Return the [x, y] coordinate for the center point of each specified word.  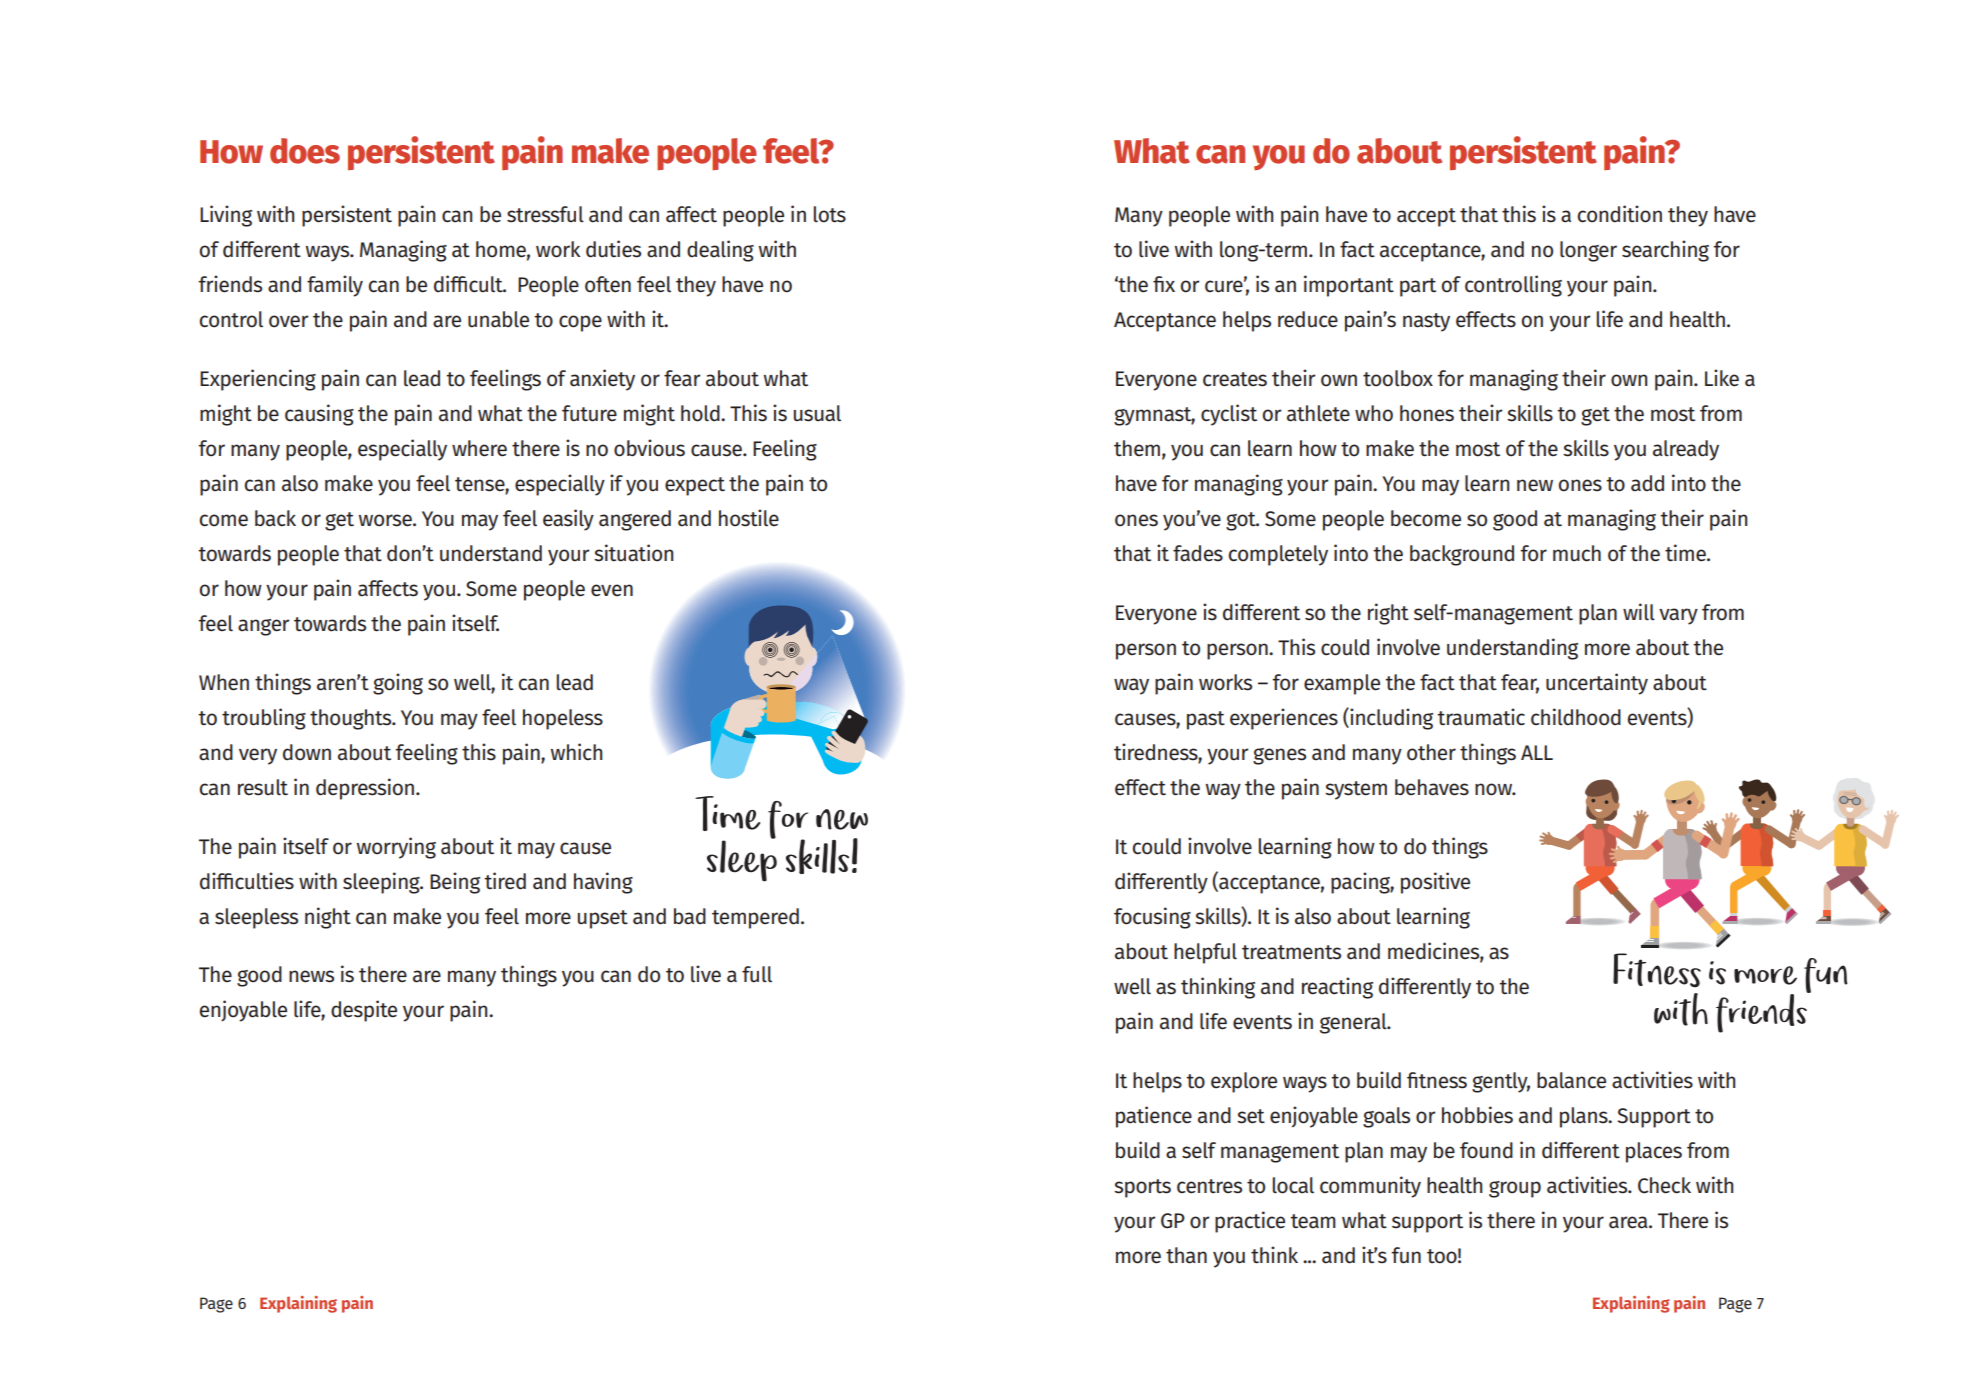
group [1515, 1189]
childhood [1576, 717]
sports [1142, 1188]
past [1206, 720]
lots [830, 214]
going [398, 684]
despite [364, 1011]
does [305, 151]
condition [1619, 214]
